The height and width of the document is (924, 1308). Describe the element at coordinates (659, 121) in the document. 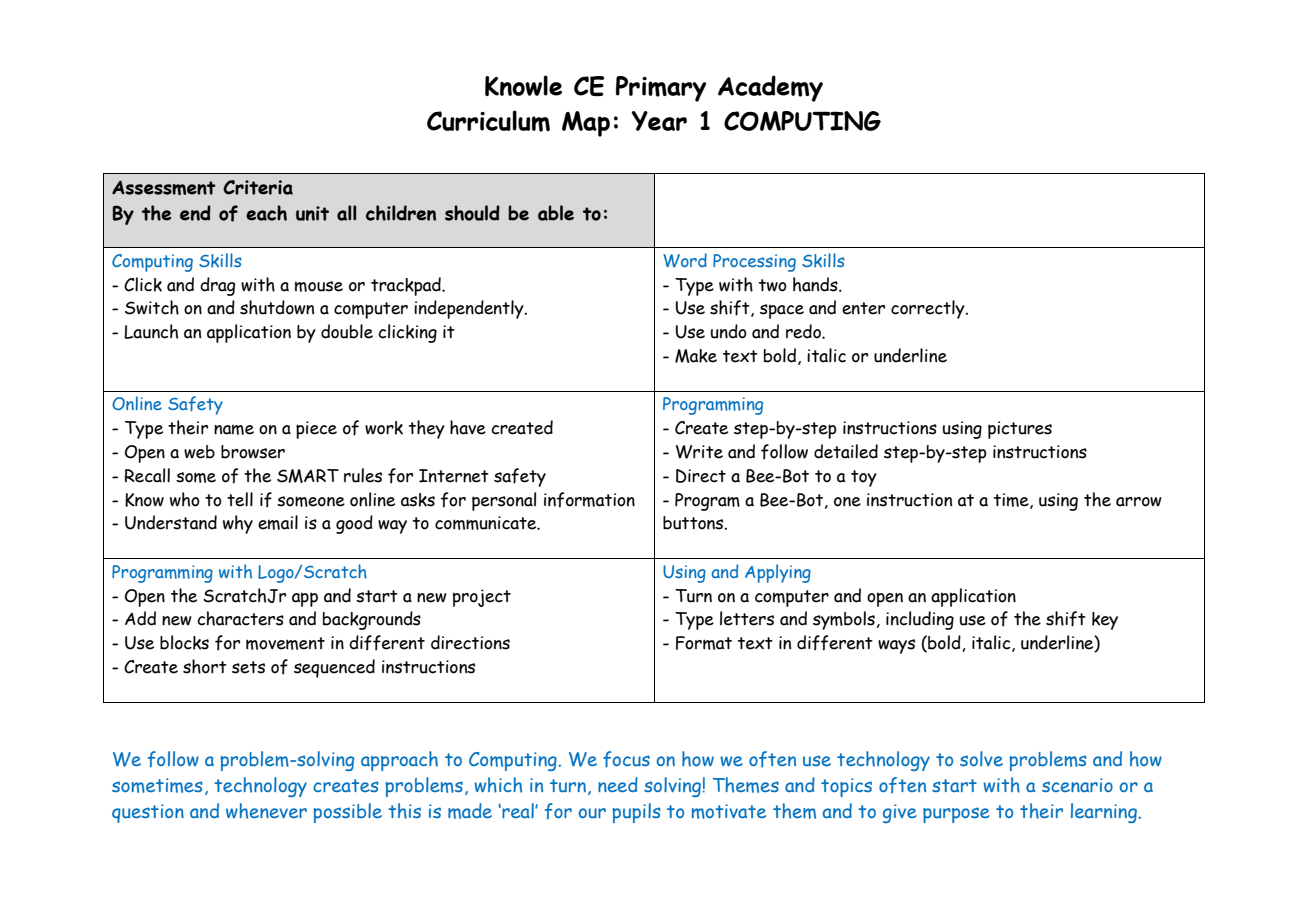

I see `Year` at that location.
